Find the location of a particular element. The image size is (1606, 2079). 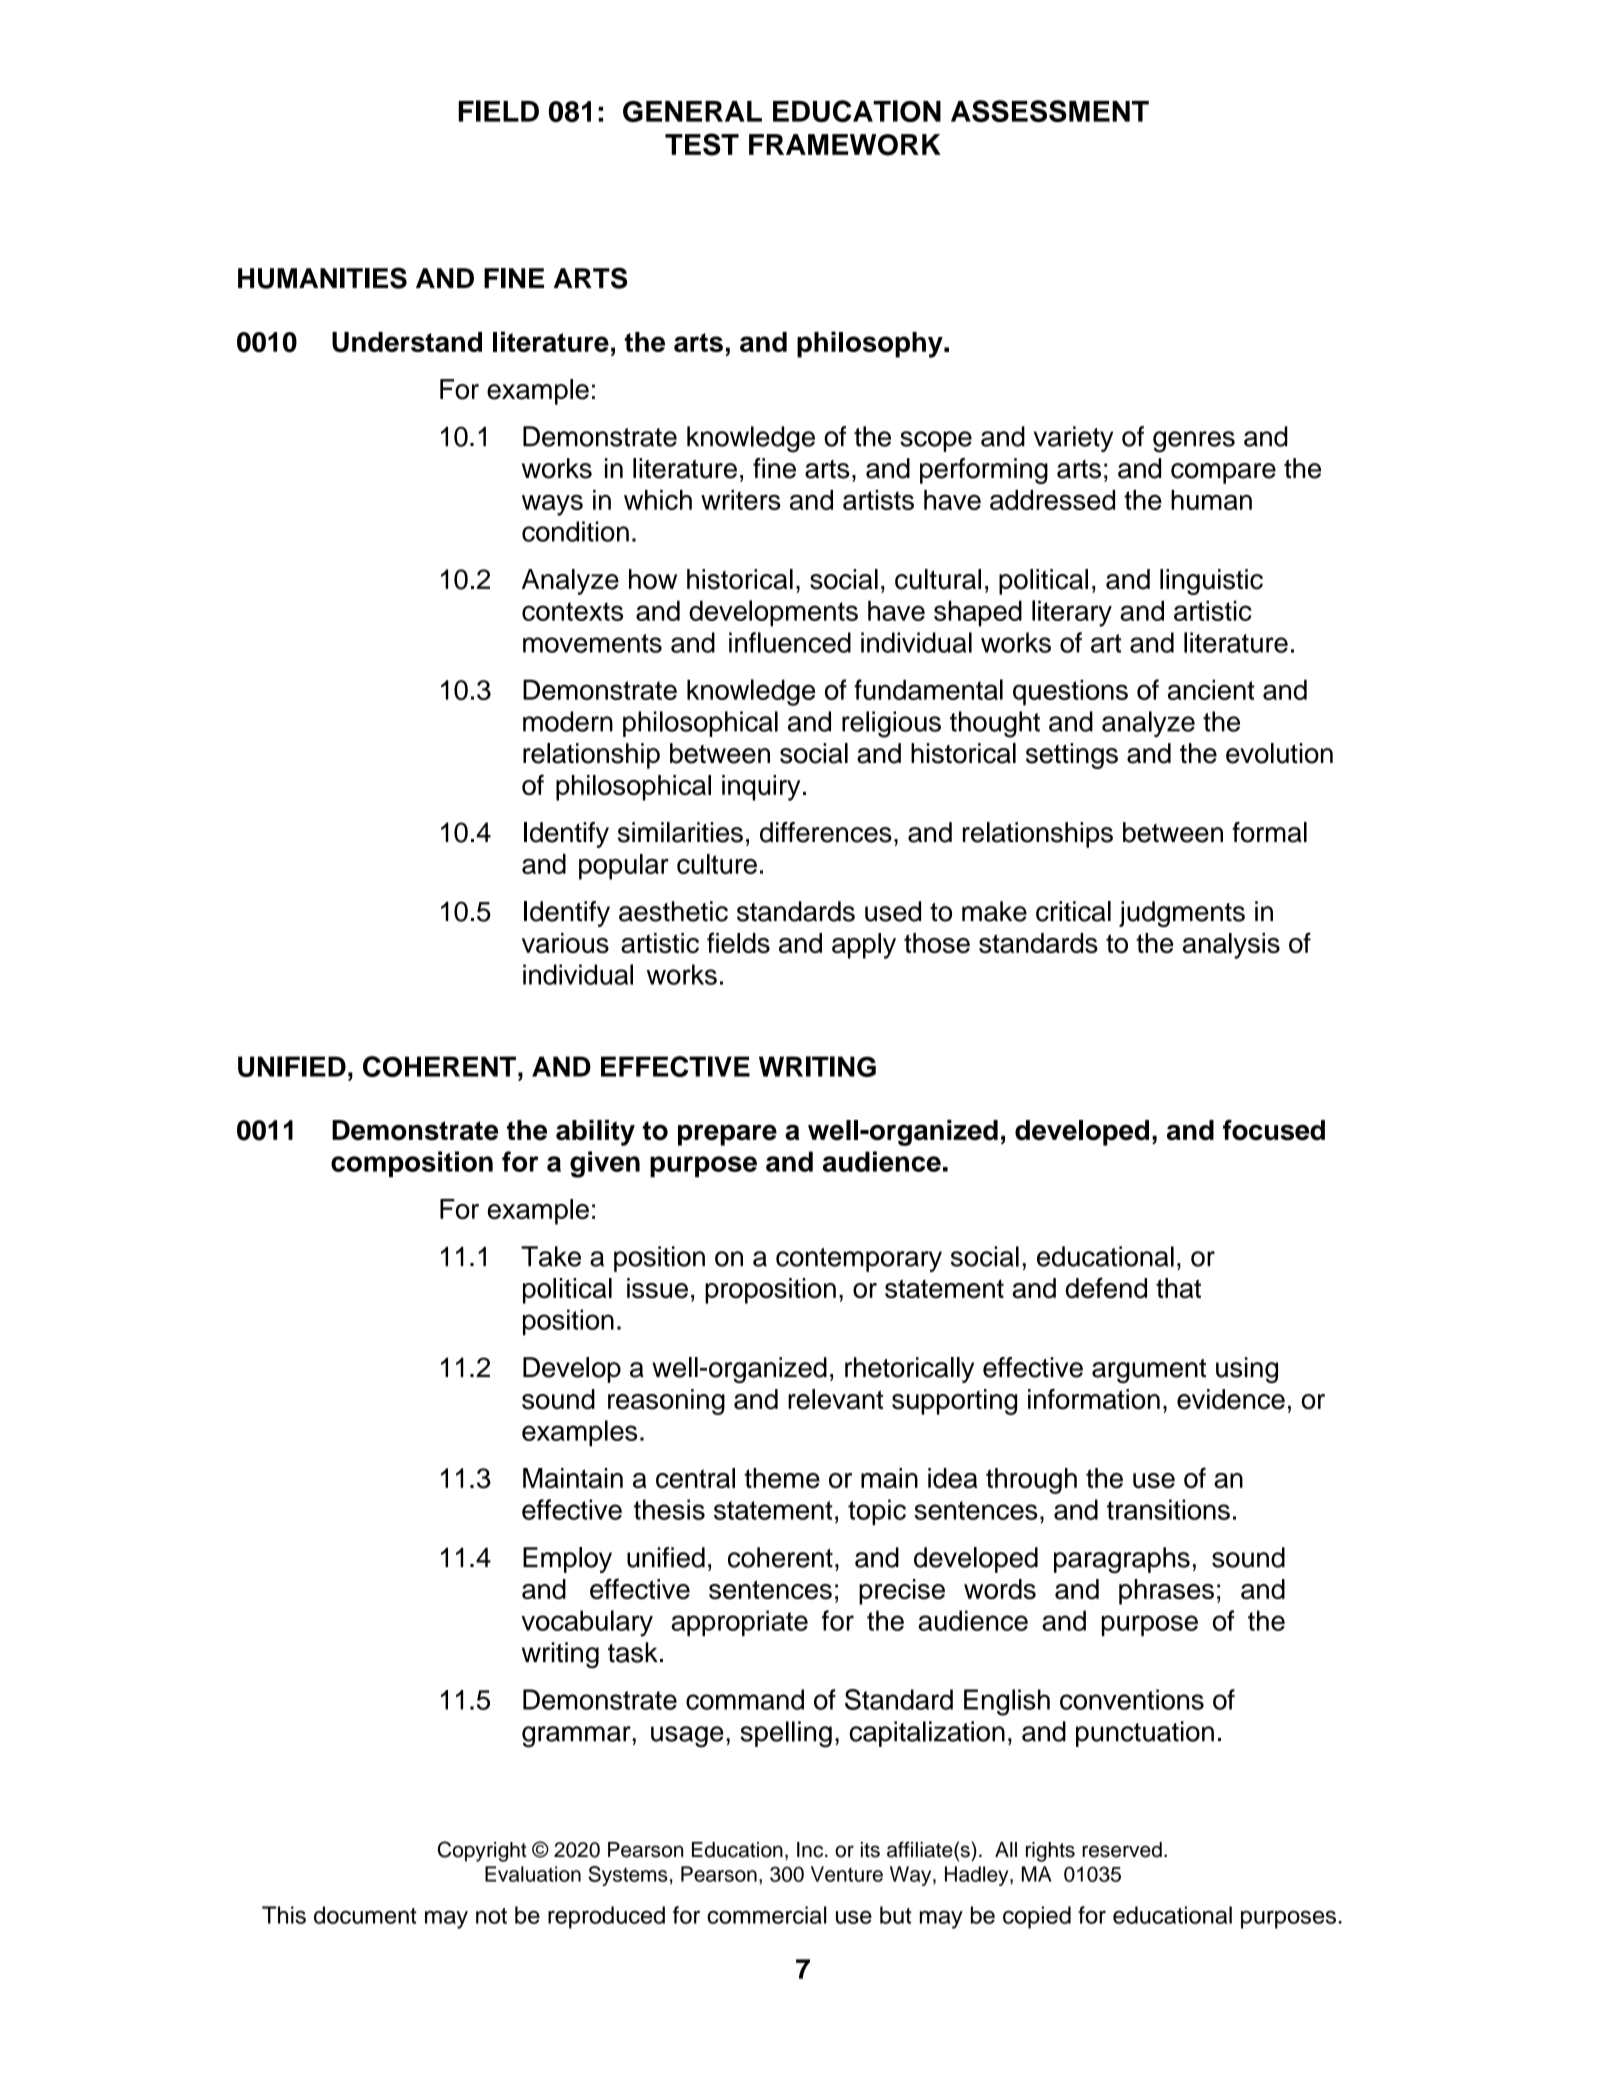

various is located at coordinates (565, 943).
